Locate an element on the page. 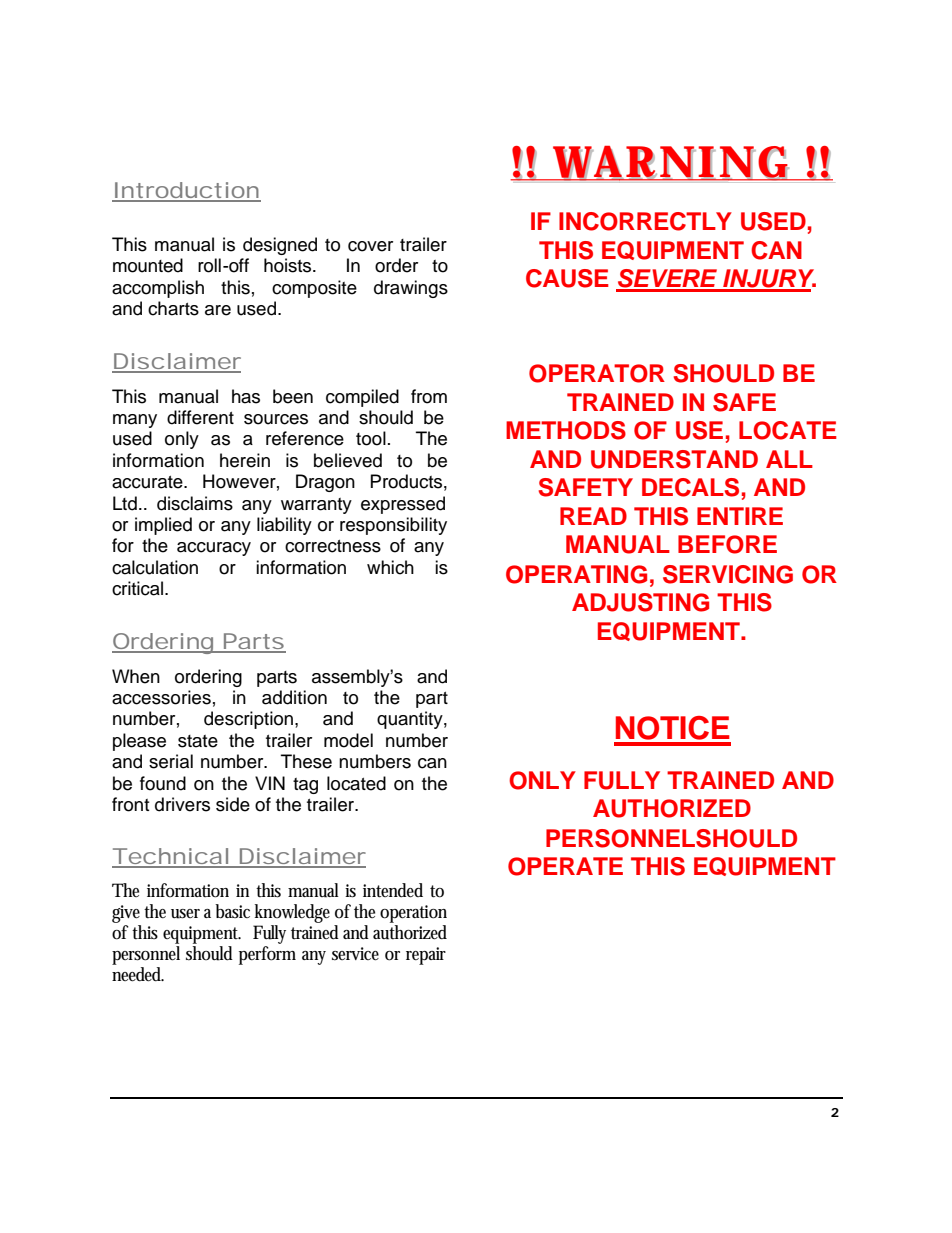 The height and width of the page is (1233, 952). perform is located at coordinates (267, 955).
